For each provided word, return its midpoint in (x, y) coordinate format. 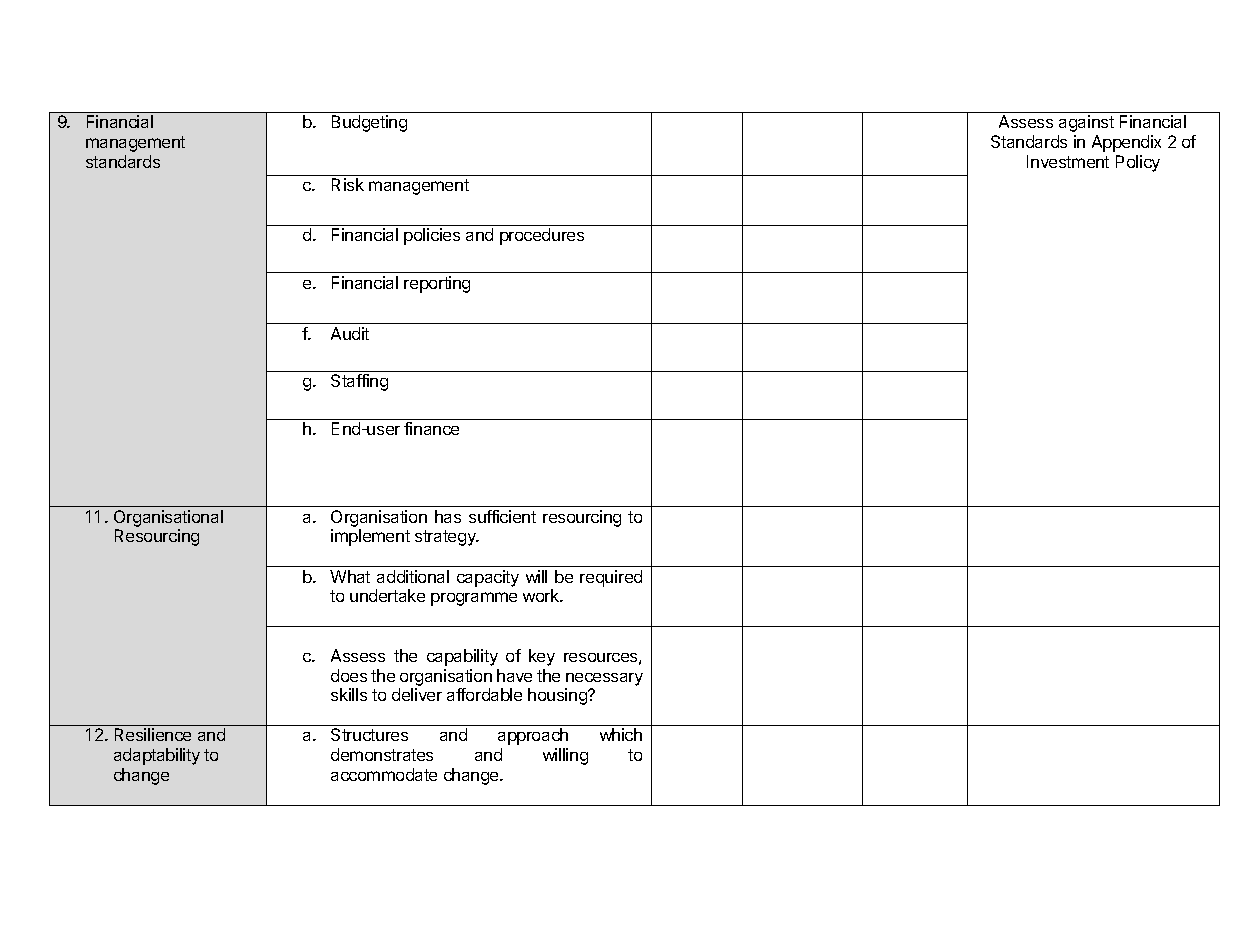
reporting (437, 284)
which (621, 734)
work (542, 595)
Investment (1068, 161)
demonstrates (382, 754)
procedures (542, 236)
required (611, 578)
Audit (350, 333)
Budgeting (369, 123)
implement (370, 537)
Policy (1138, 163)
